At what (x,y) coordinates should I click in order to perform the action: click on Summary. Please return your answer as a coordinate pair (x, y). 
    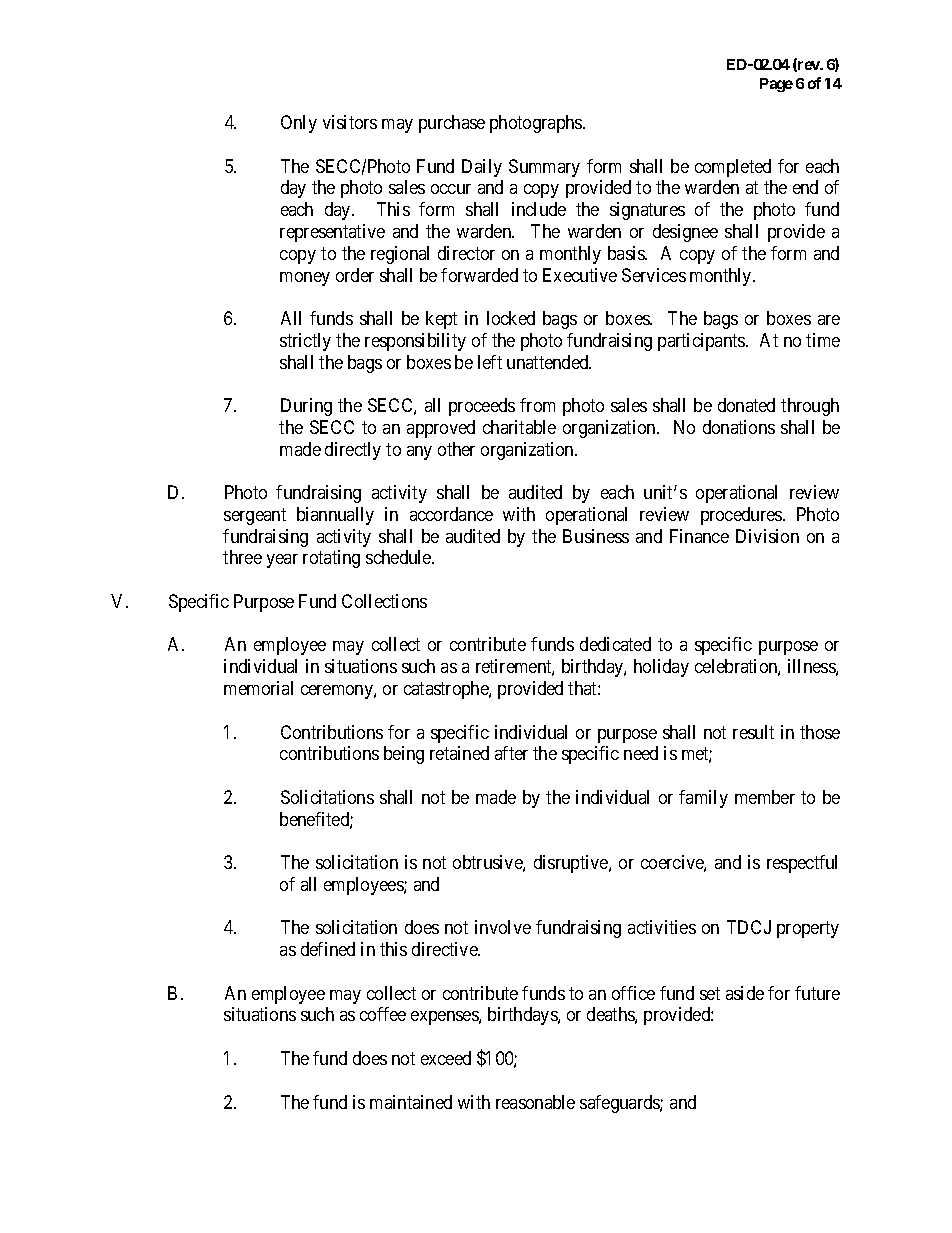
    Looking at the image, I should click on (544, 168).
